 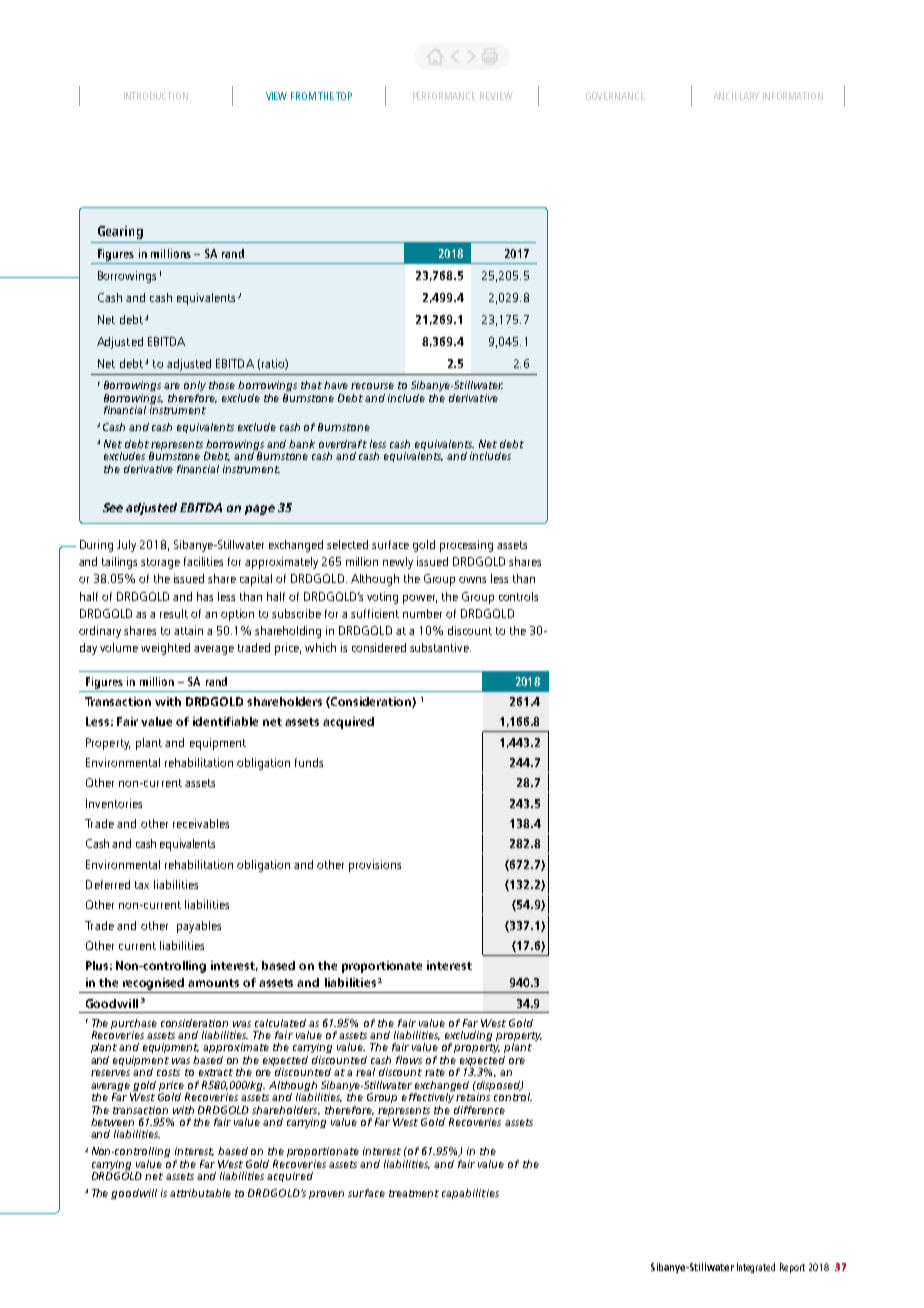 I want to click on INTRODUCTION, so click(x=156, y=96).
